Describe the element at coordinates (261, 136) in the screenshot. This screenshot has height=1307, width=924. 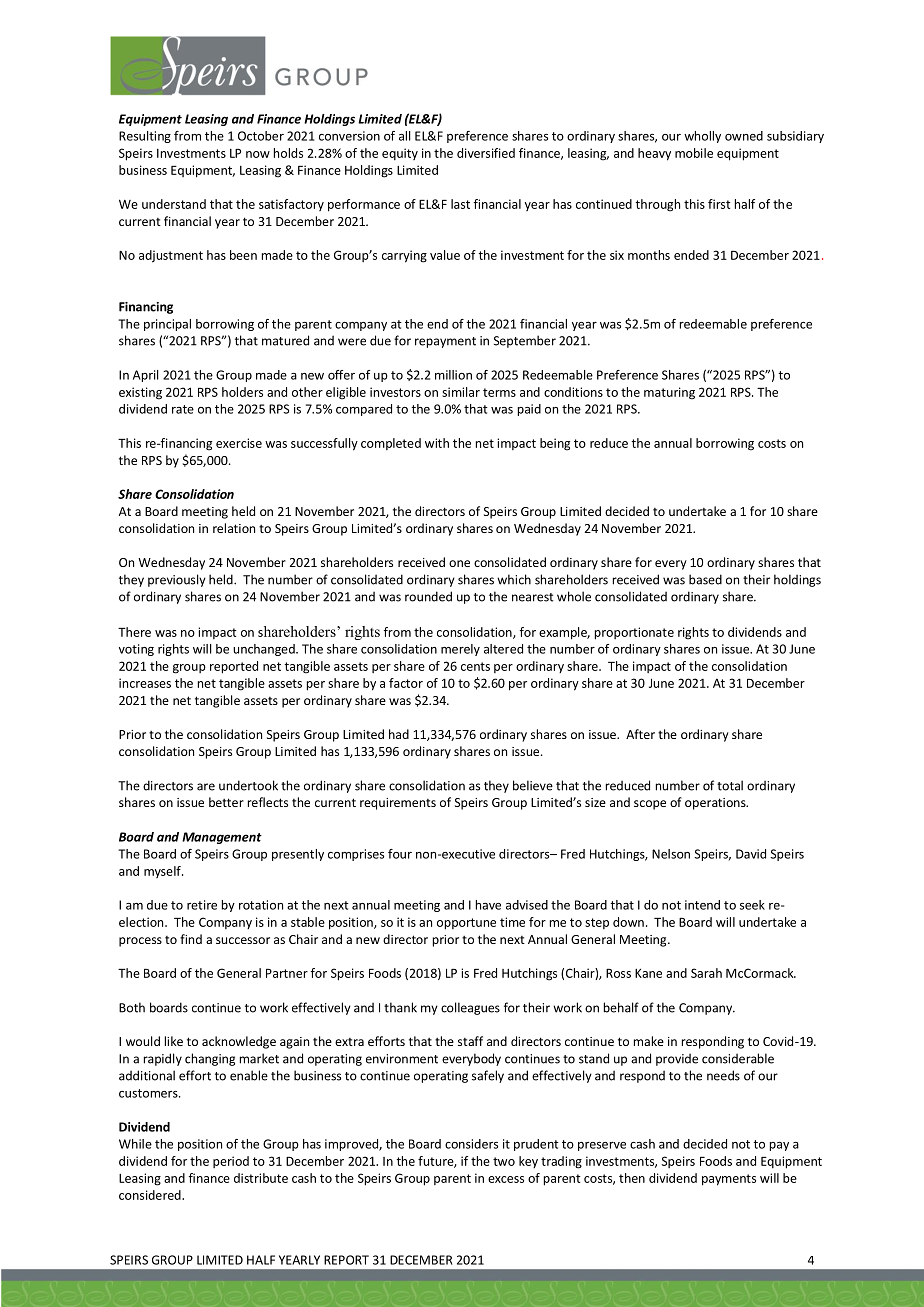
I see `October` at that location.
